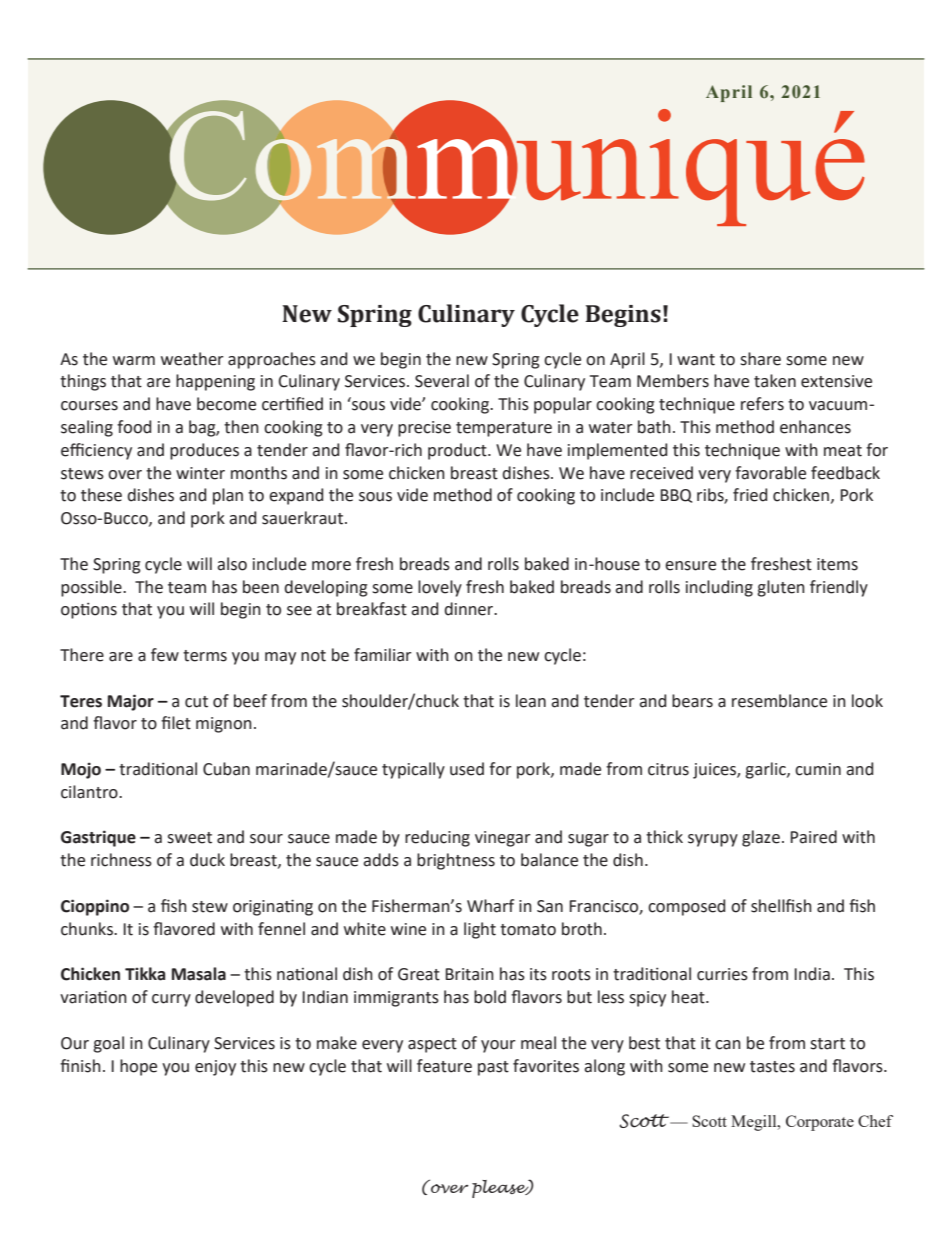 Image resolution: width=952 pixels, height=1233 pixels. What do you see at coordinates (440, 588) in the document?
I see `lovely` at bounding box center [440, 588].
